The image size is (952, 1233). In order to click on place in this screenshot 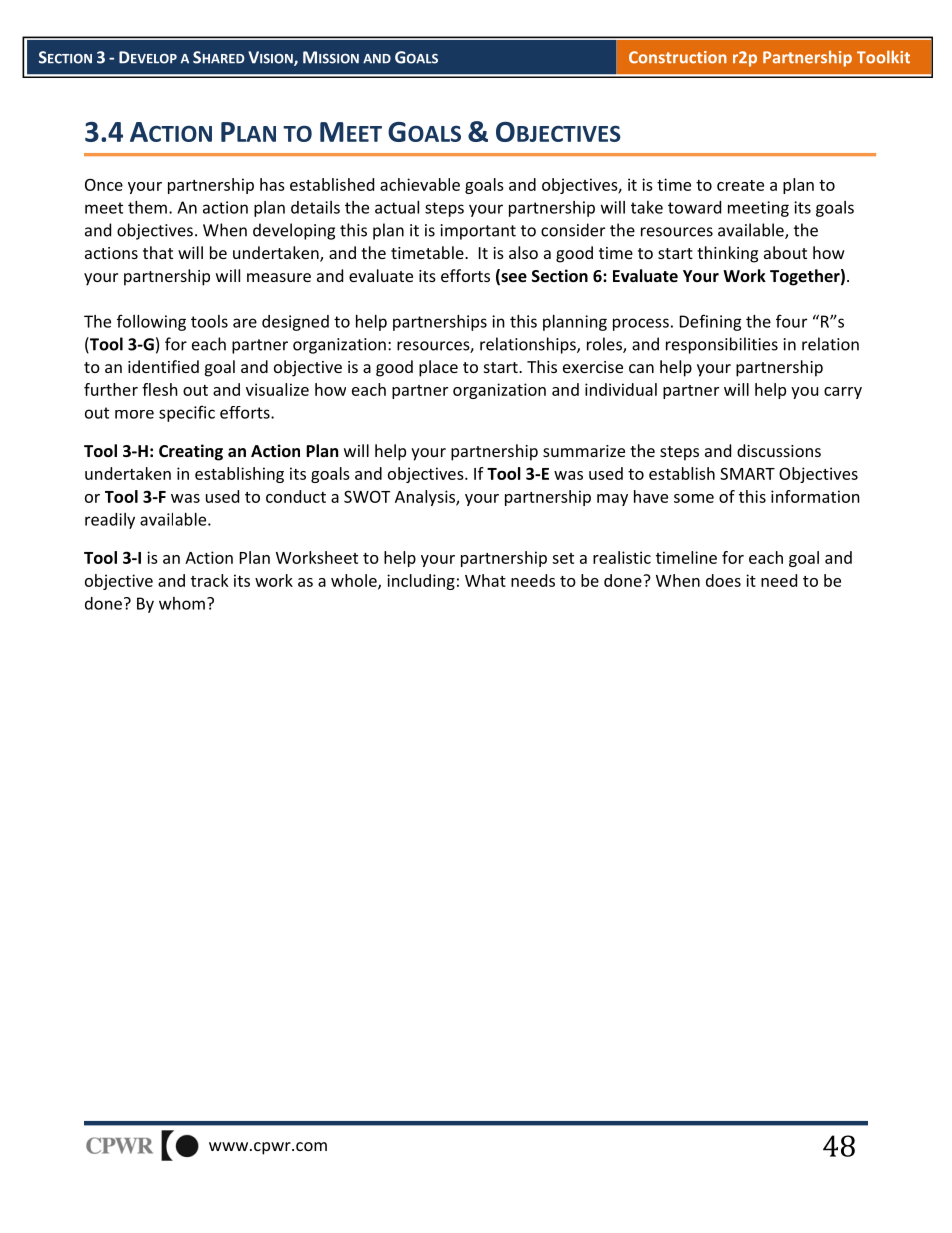, I will do `click(438, 368)`.
